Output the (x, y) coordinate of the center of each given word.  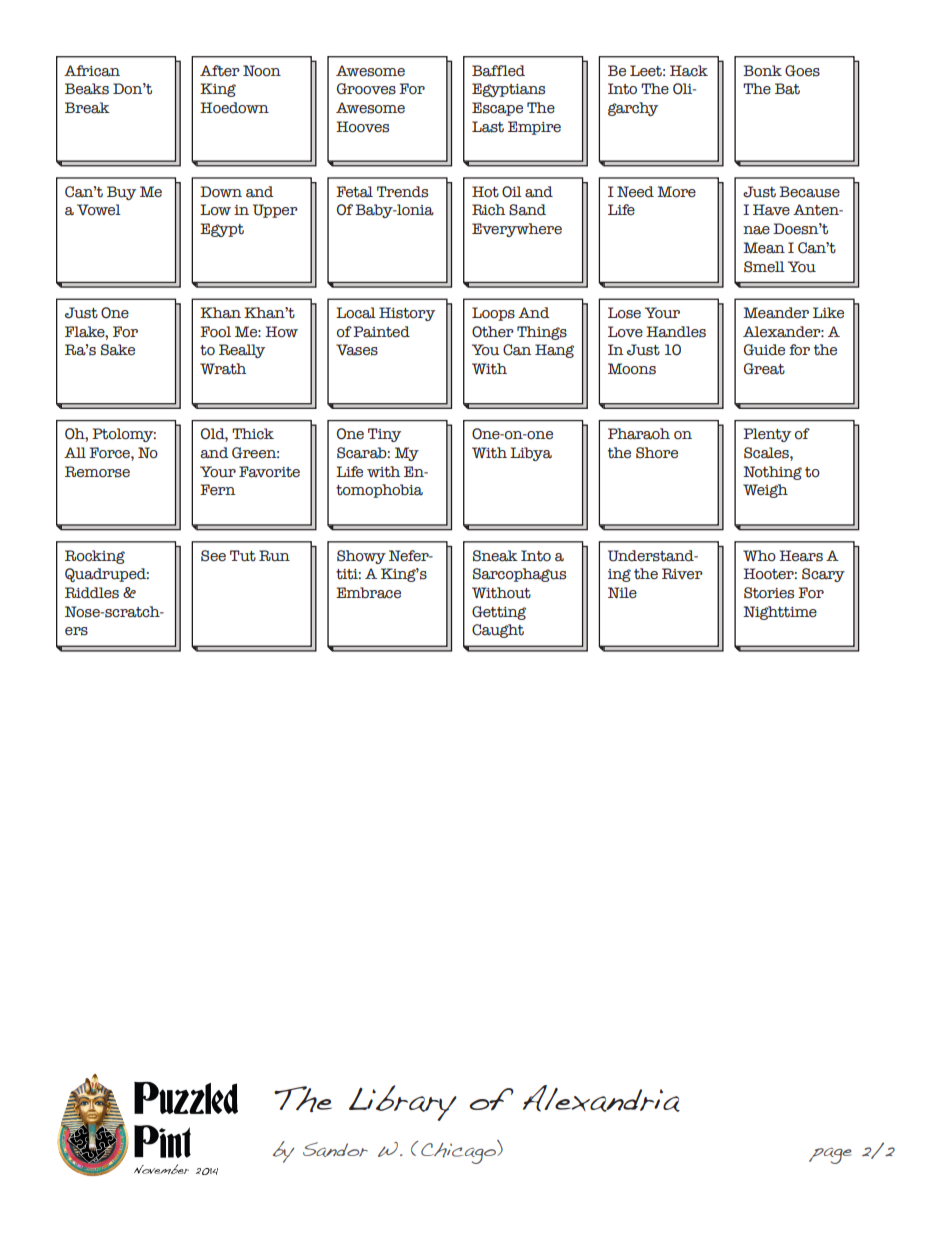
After (220, 71)
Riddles (92, 593)
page (830, 1155)
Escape (497, 109)
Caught (498, 631)
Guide (764, 350)
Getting (499, 613)
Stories (769, 593)
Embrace (368, 593)
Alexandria (601, 1098)
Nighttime (780, 613)
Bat (787, 89)
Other (493, 332)
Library (403, 1103)
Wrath (223, 369)
